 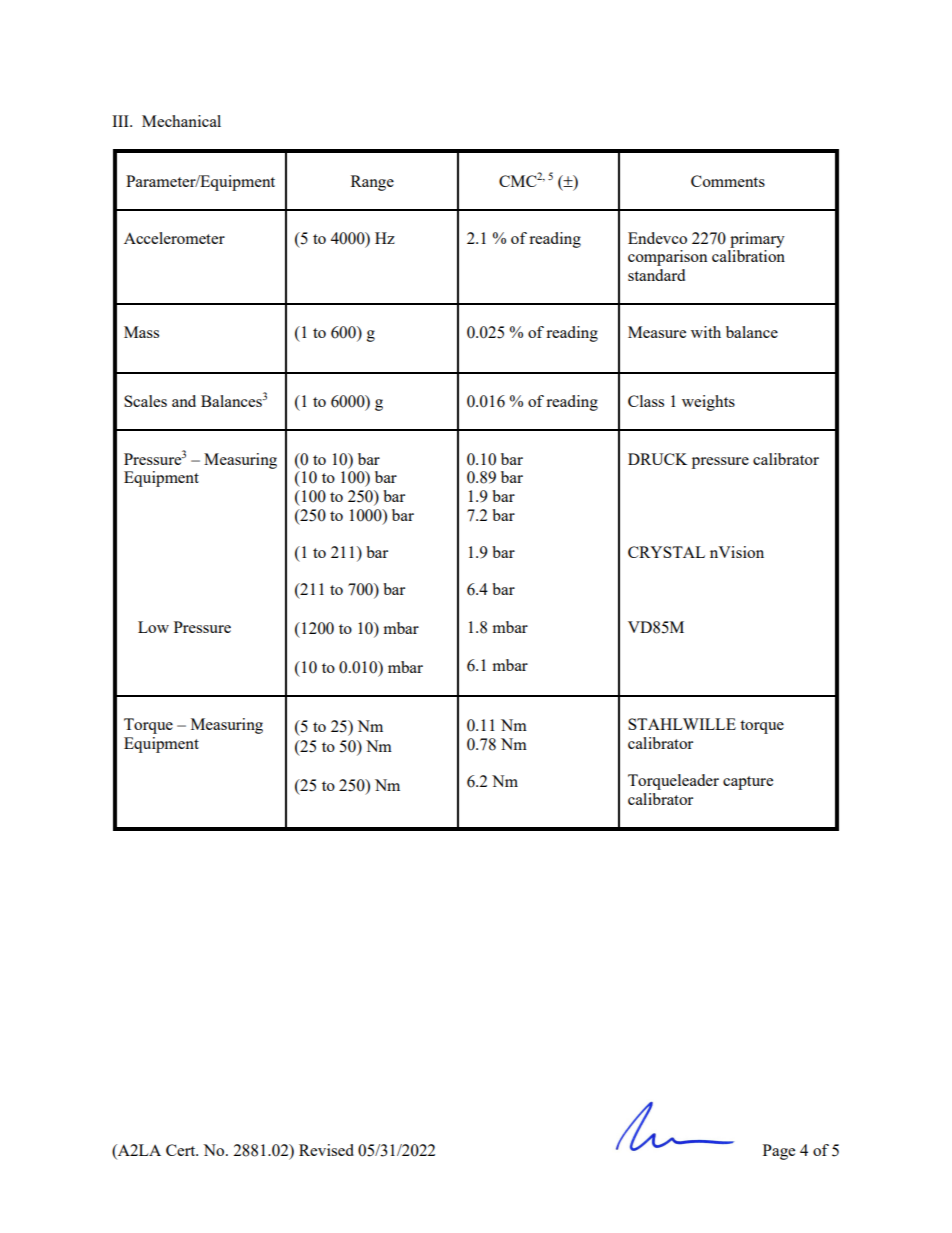 I want to click on capture, so click(x=748, y=783).
